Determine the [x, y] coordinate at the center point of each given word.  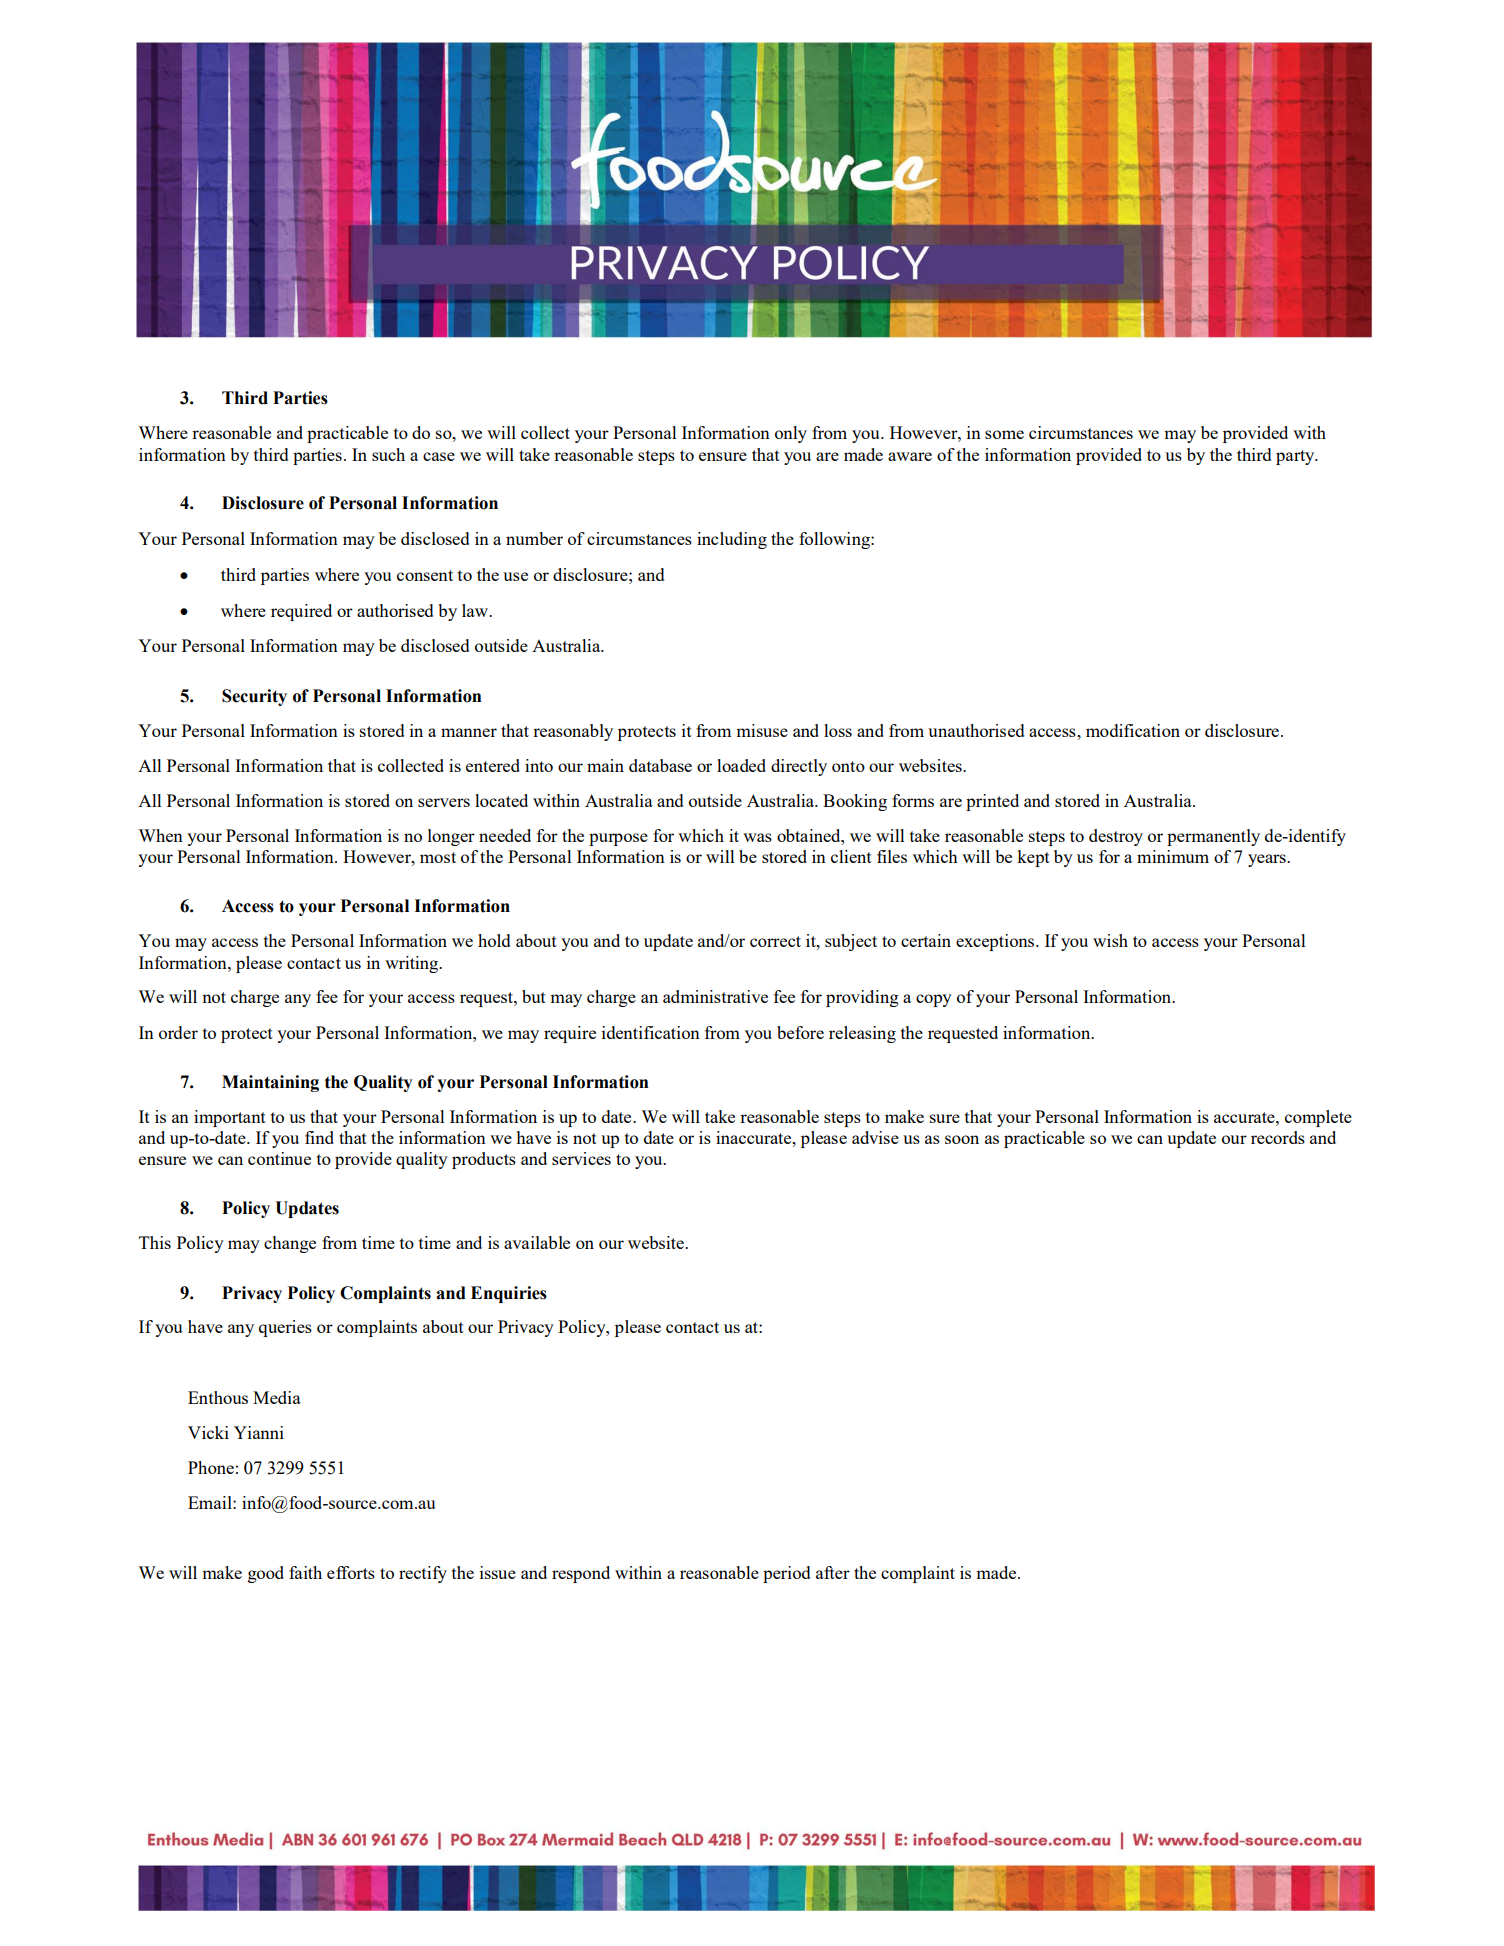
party [1296, 457]
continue [279, 1158]
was [757, 837]
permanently [1213, 837]
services [581, 1158]
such [388, 454]
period [786, 1574]
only [791, 434]
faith [305, 1572]
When [160, 835]
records [1278, 1137]
